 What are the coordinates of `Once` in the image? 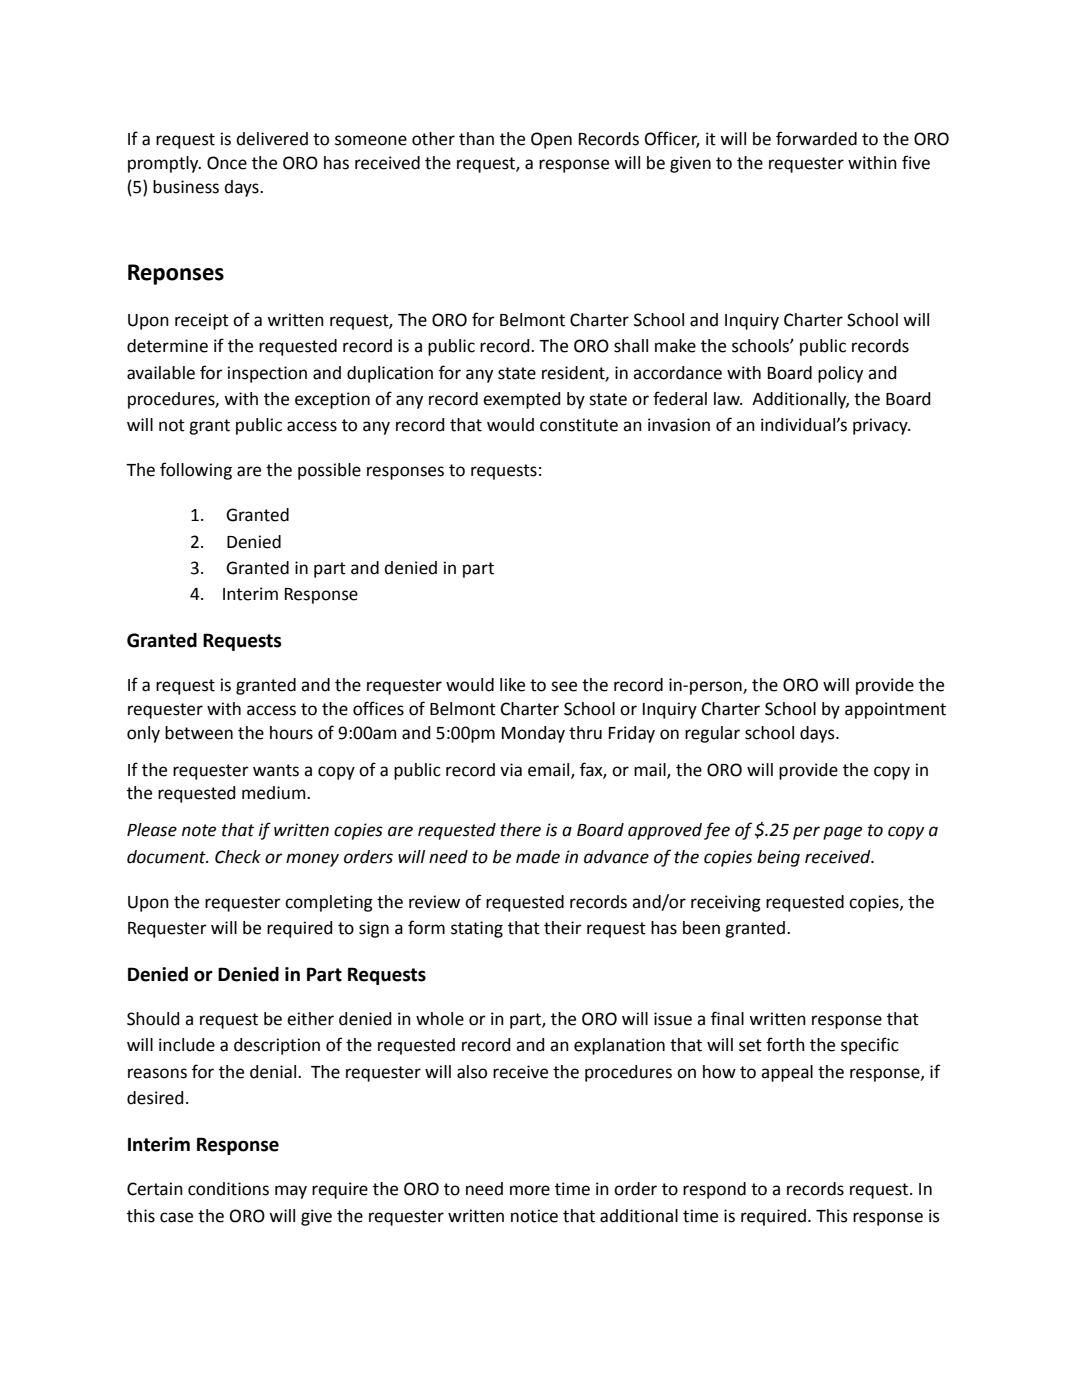 It's located at (227, 163).
